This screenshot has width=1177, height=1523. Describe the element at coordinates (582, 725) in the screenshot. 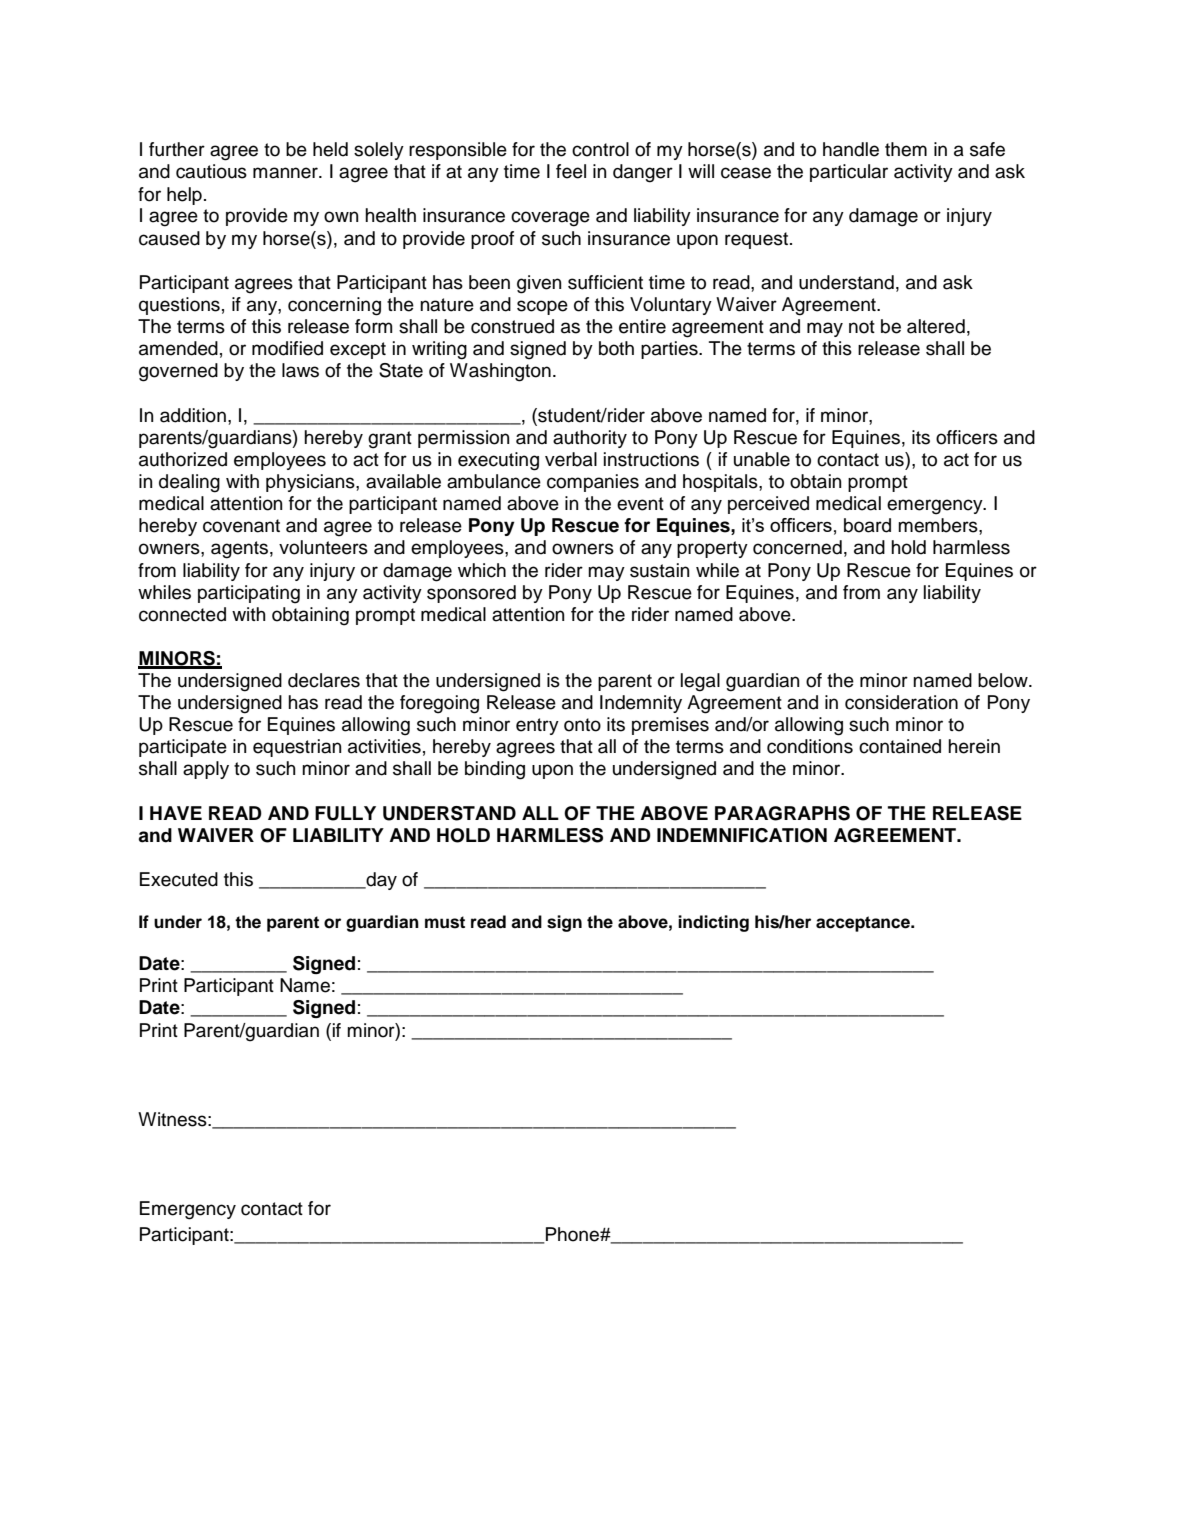

I see `onto` at that location.
